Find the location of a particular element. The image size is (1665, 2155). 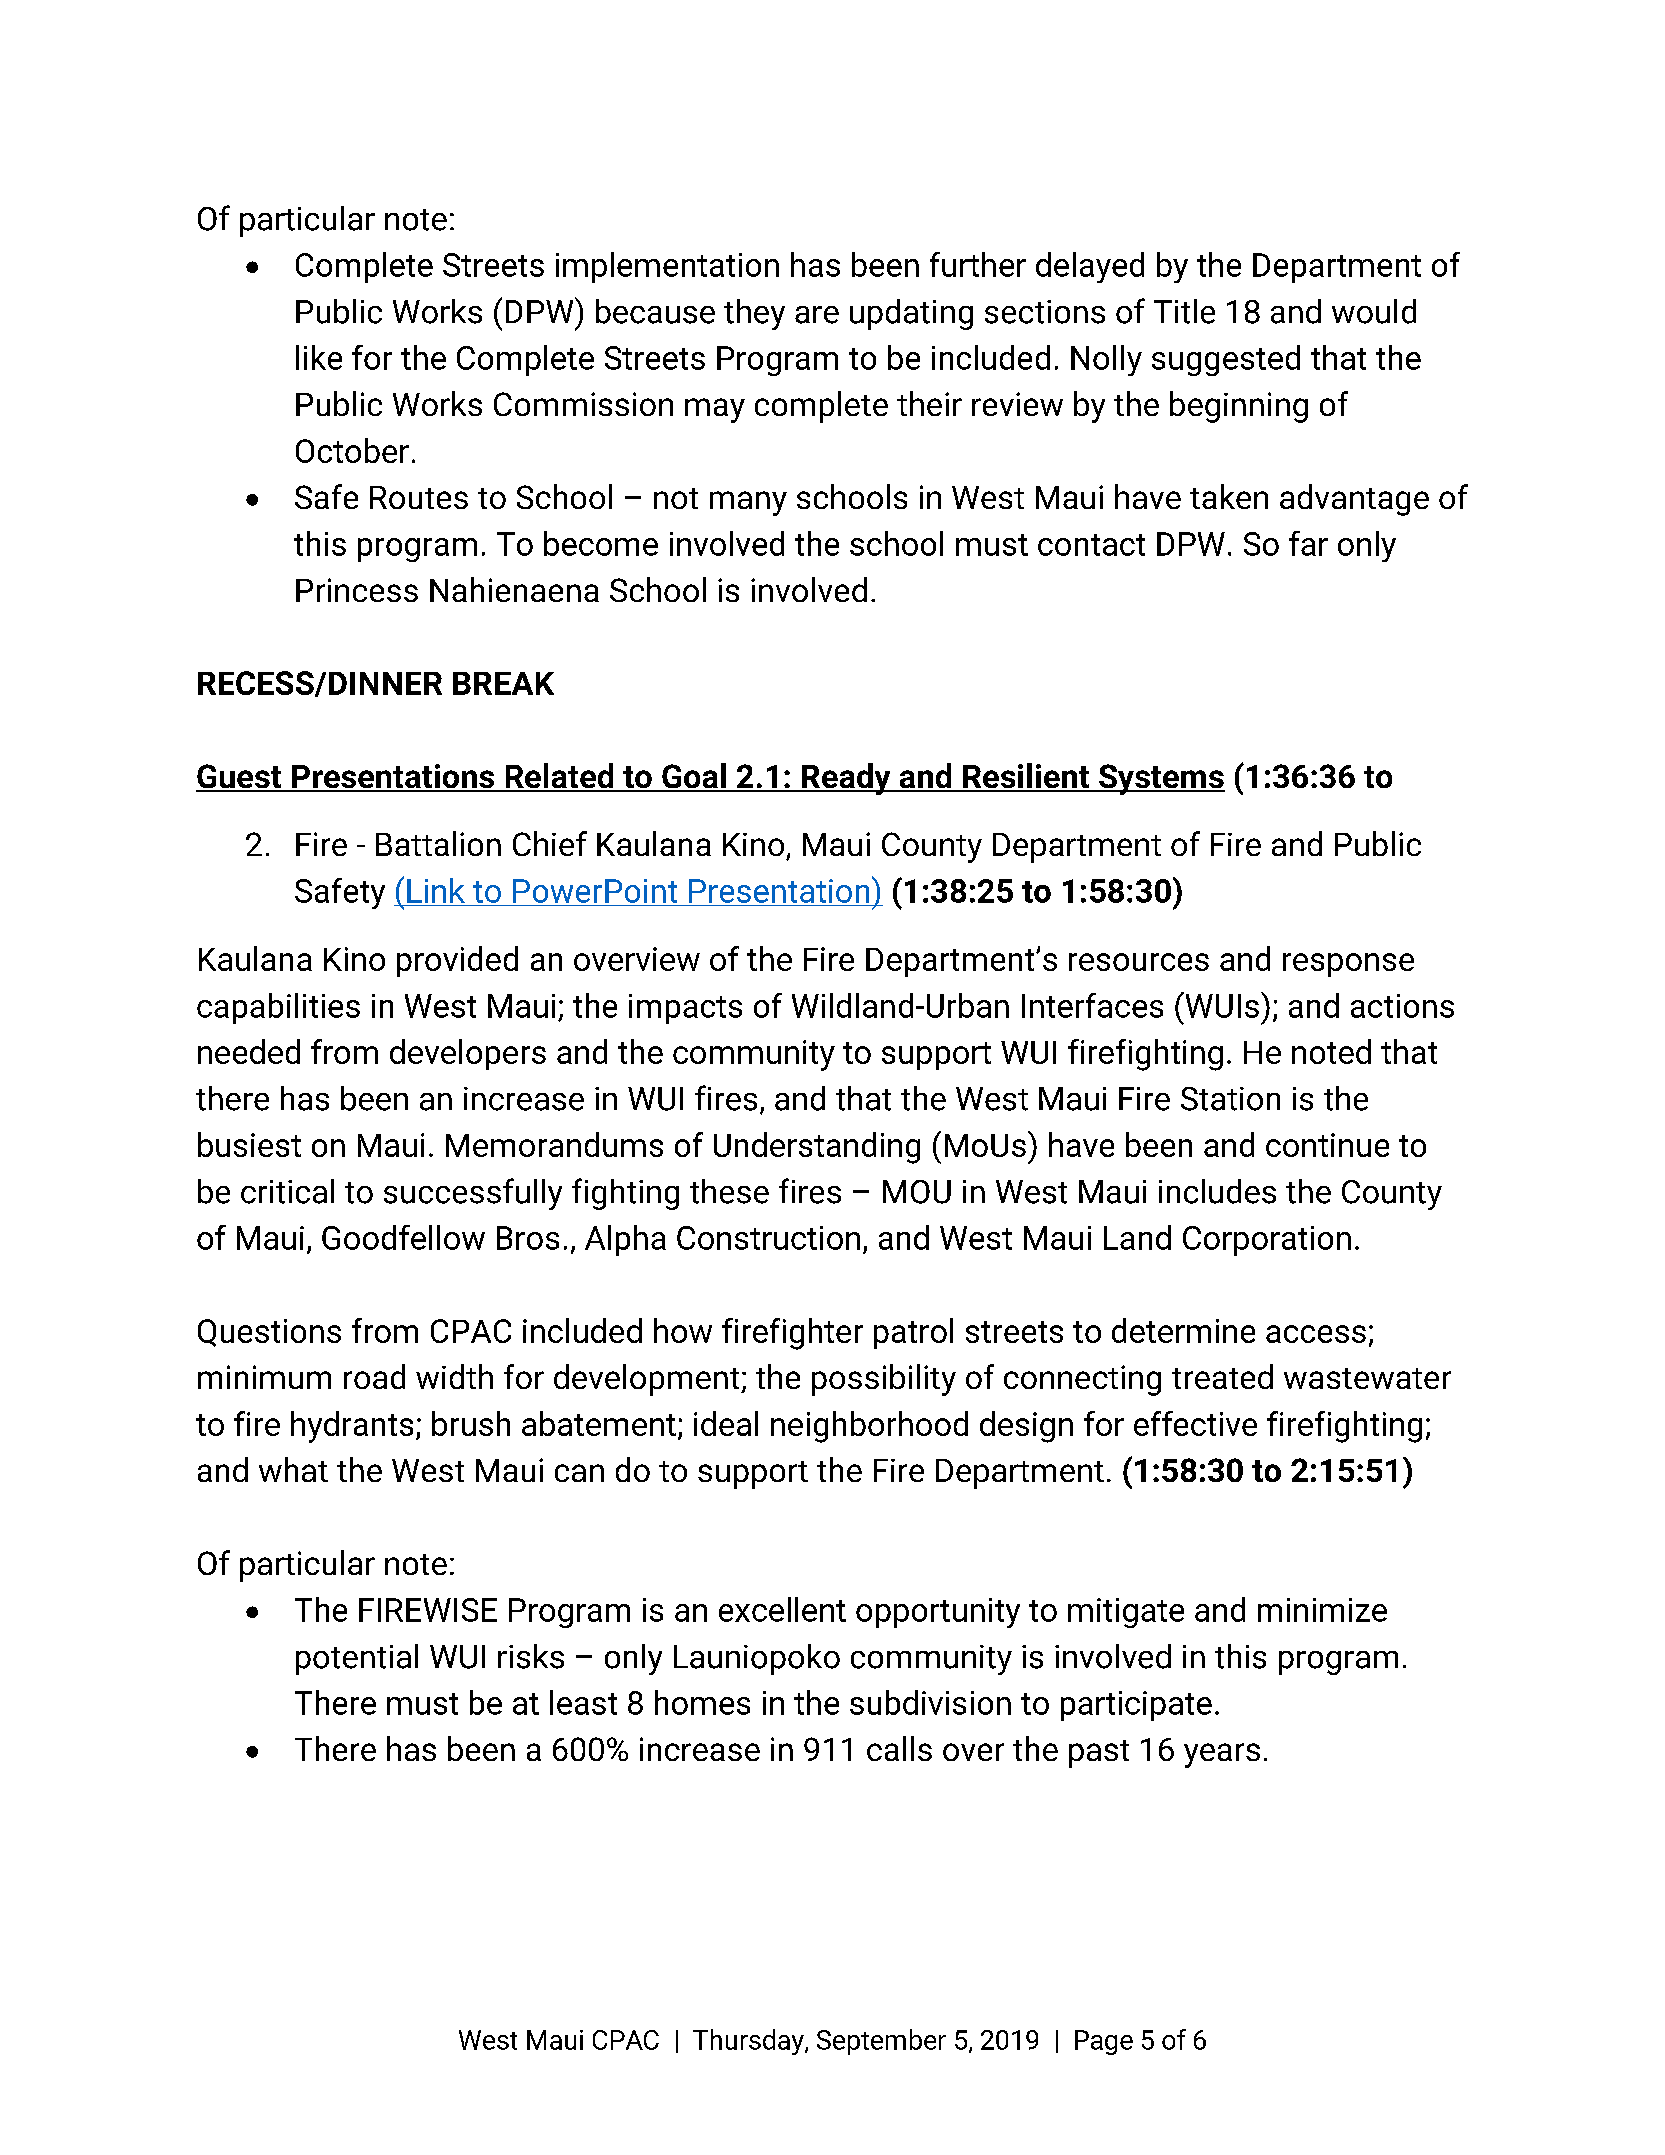

excellent is located at coordinates (782, 1609).
